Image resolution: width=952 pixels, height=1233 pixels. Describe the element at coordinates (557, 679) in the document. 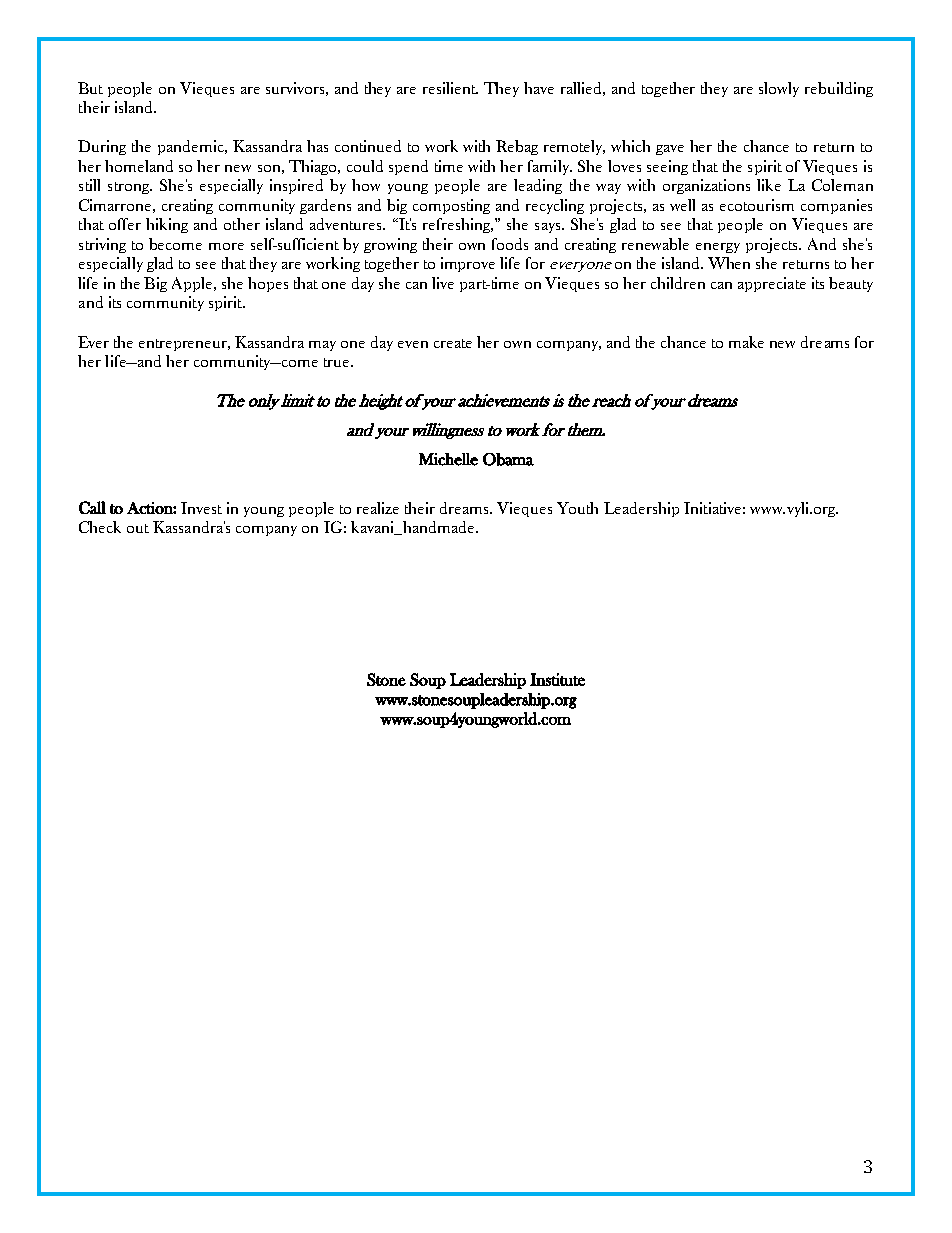

I see `Institute` at that location.
